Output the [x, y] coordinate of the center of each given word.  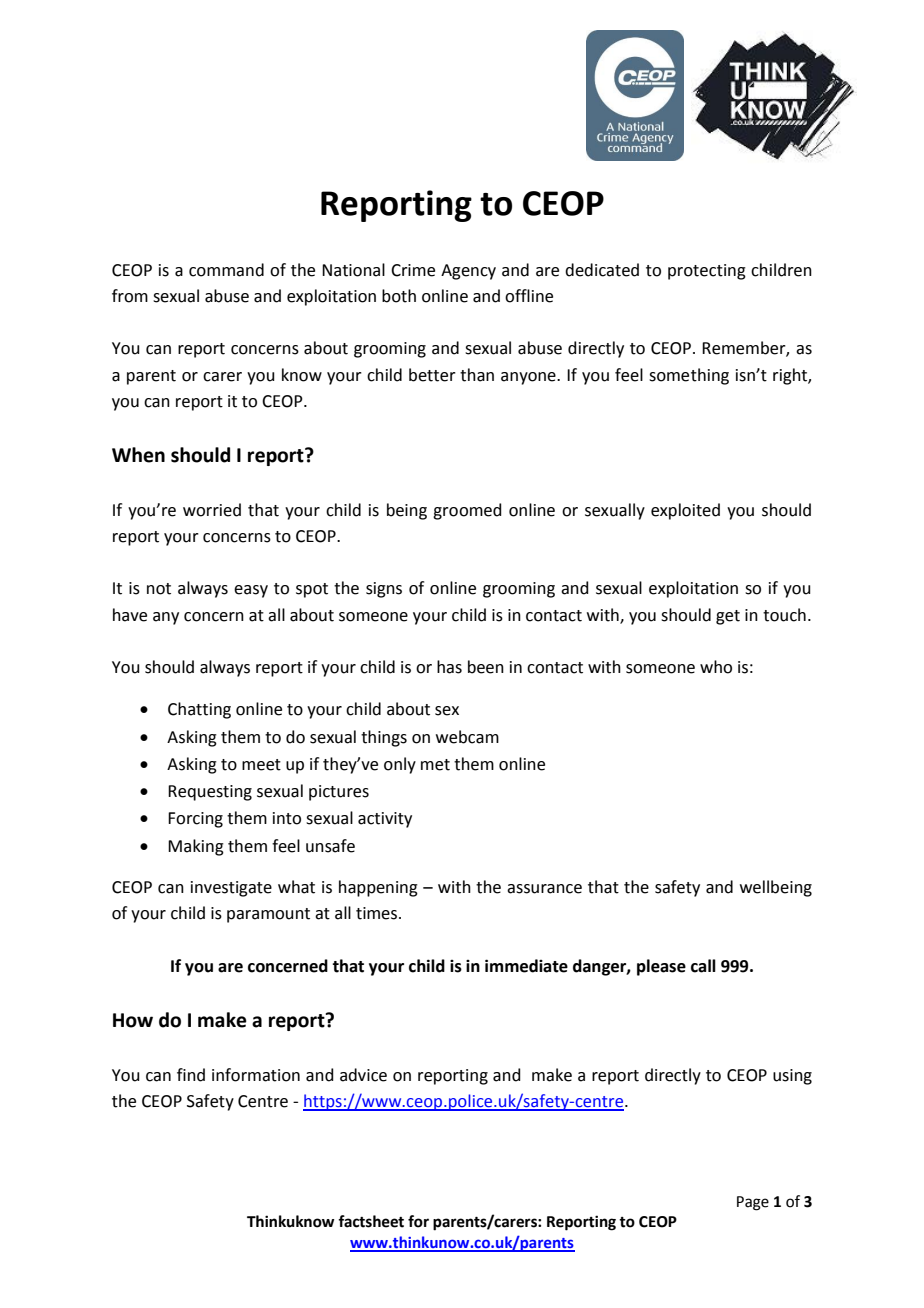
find [191, 1075]
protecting [707, 272]
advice [363, 1075]
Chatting [199, 710]
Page [753, 1203]
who [716, 667]
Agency [468, 272]
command [226, 270]
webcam [467, 737]
